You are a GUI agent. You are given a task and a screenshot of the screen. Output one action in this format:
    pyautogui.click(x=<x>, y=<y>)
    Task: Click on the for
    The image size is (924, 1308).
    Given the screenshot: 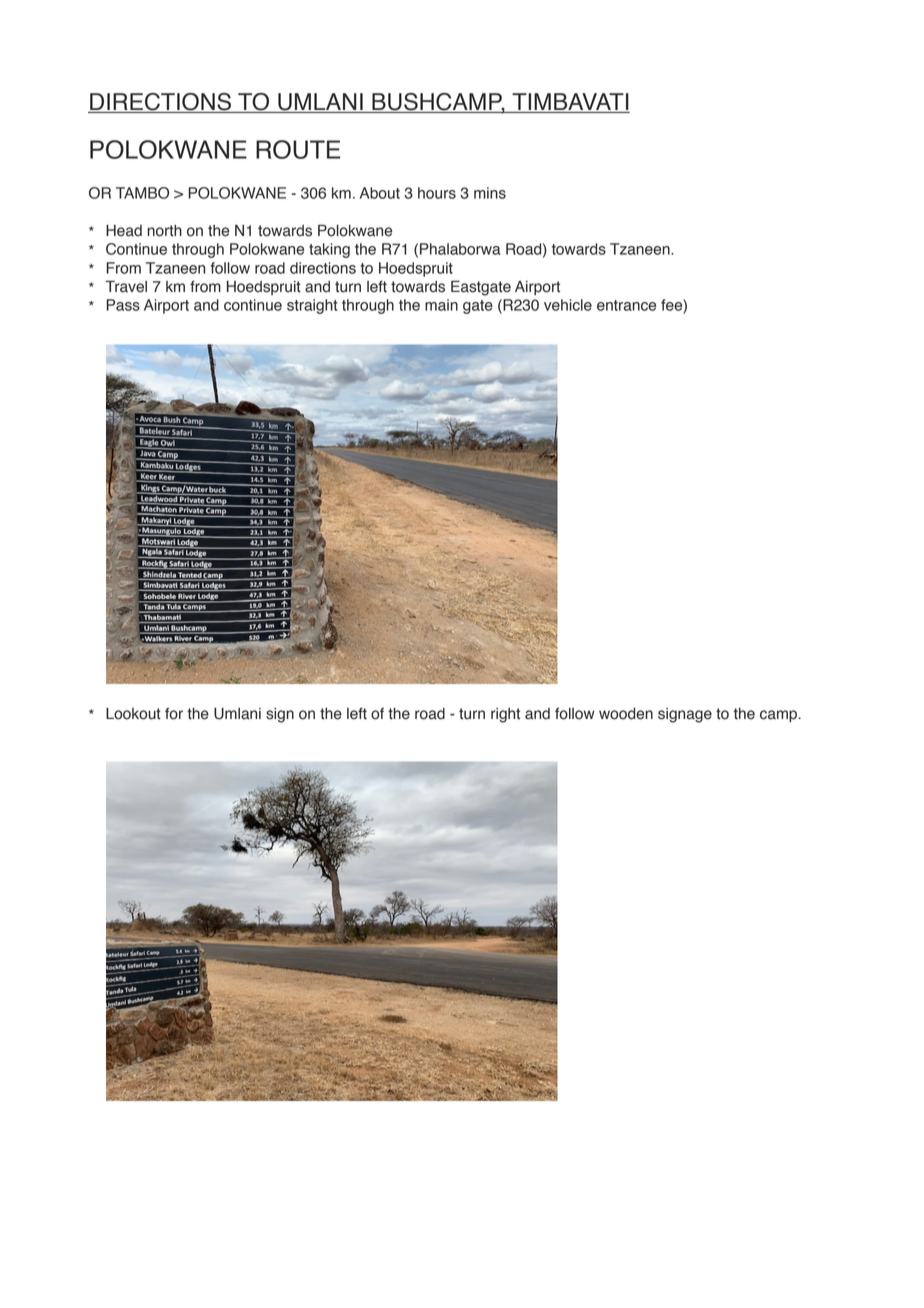 What is the action you would take?
    pyautogui.click(x=174, y=714)
